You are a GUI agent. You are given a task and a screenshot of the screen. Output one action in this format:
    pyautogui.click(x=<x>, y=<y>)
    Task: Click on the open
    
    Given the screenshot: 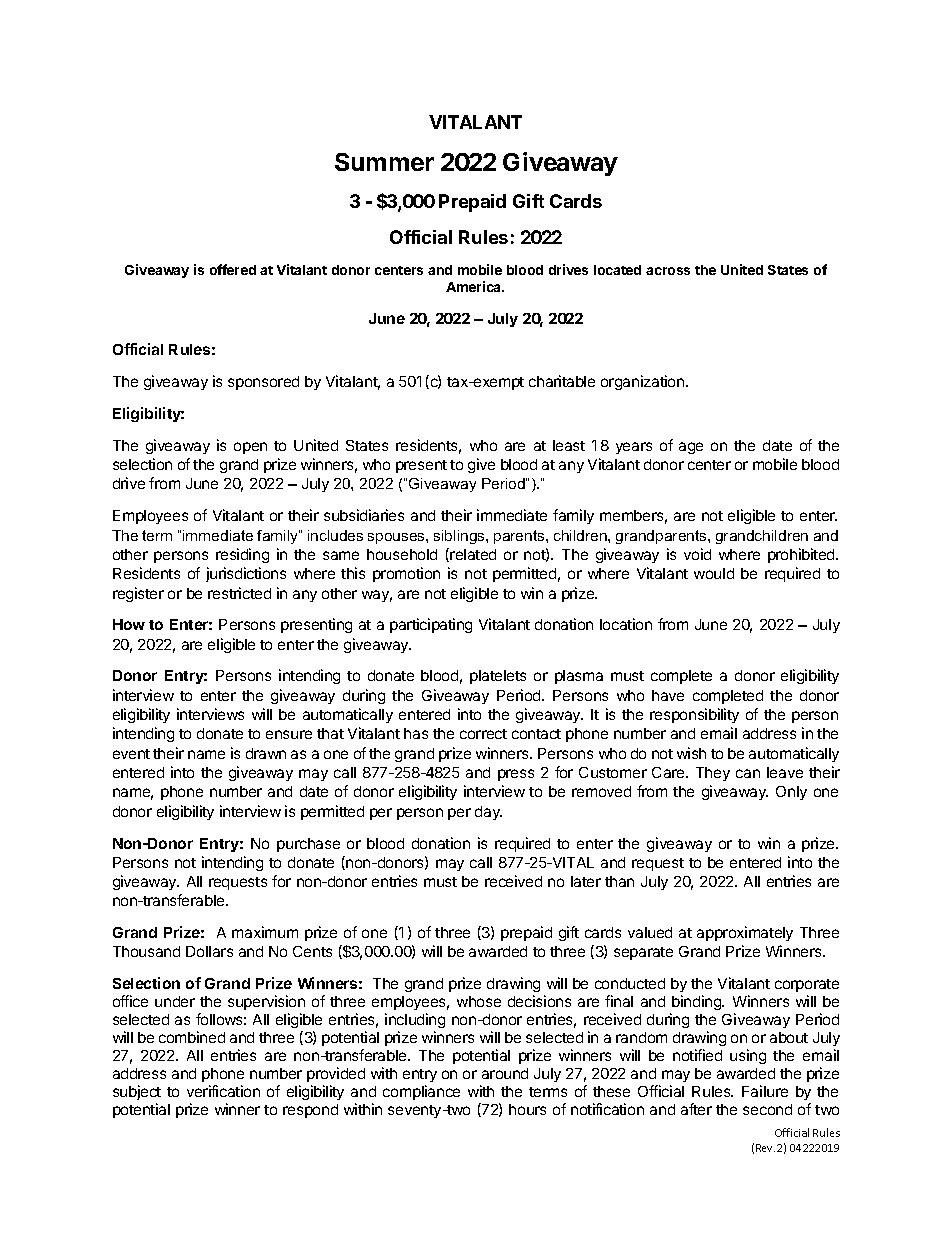 What is the action you would take?
    pyautogui.click(x=250, y=448)
